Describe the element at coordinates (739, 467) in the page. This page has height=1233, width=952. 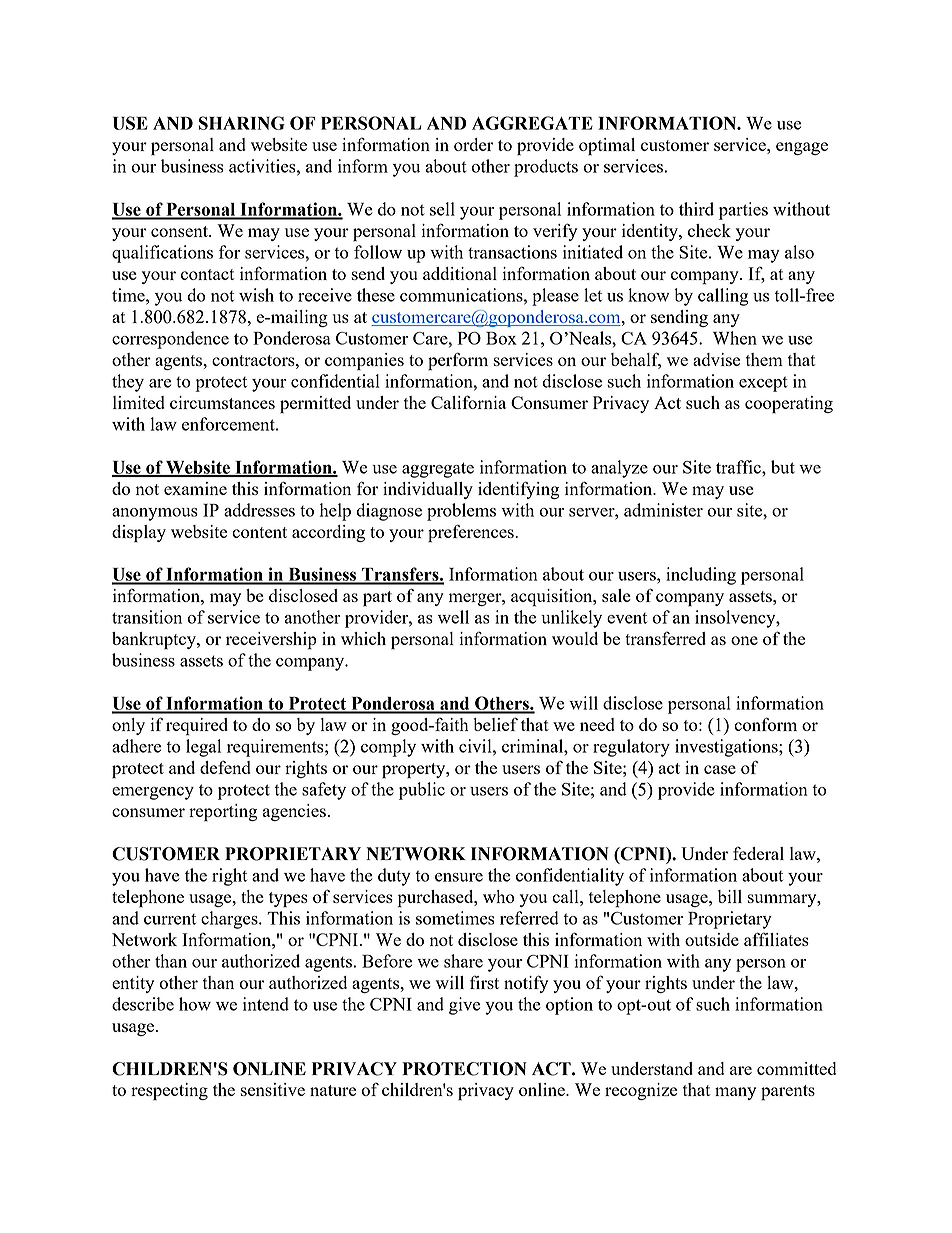
I see `traffic` at that location.
